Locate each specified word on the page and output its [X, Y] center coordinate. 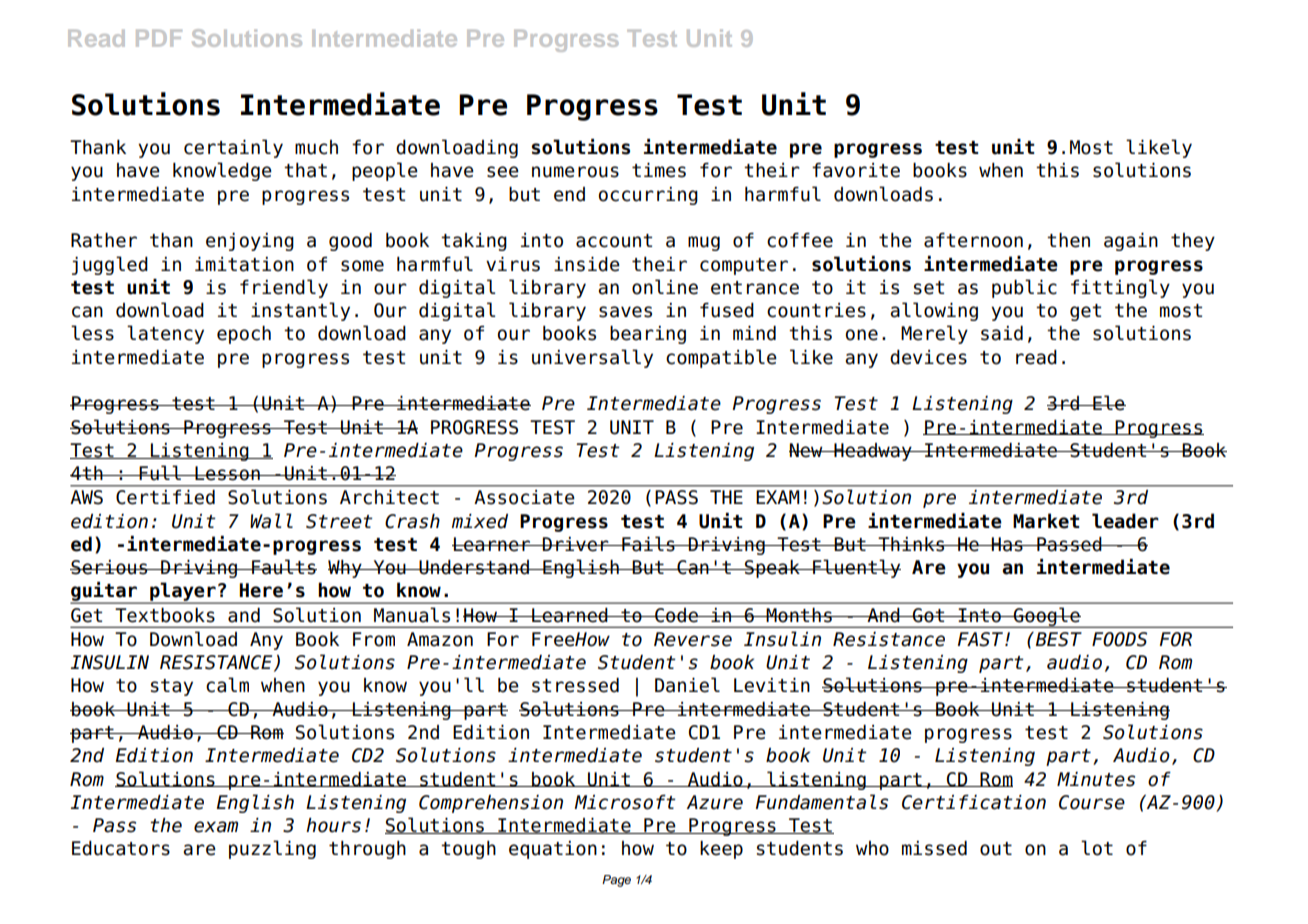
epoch [244, 335]
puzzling [272, 849]
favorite [856, 170]
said [1002, 333]
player [183, 593]
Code [676, 615]
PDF [159, 38]
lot [1097, 848]
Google [1047, 617]
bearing [648, 335]
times [659, 170]
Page [616, 881]
